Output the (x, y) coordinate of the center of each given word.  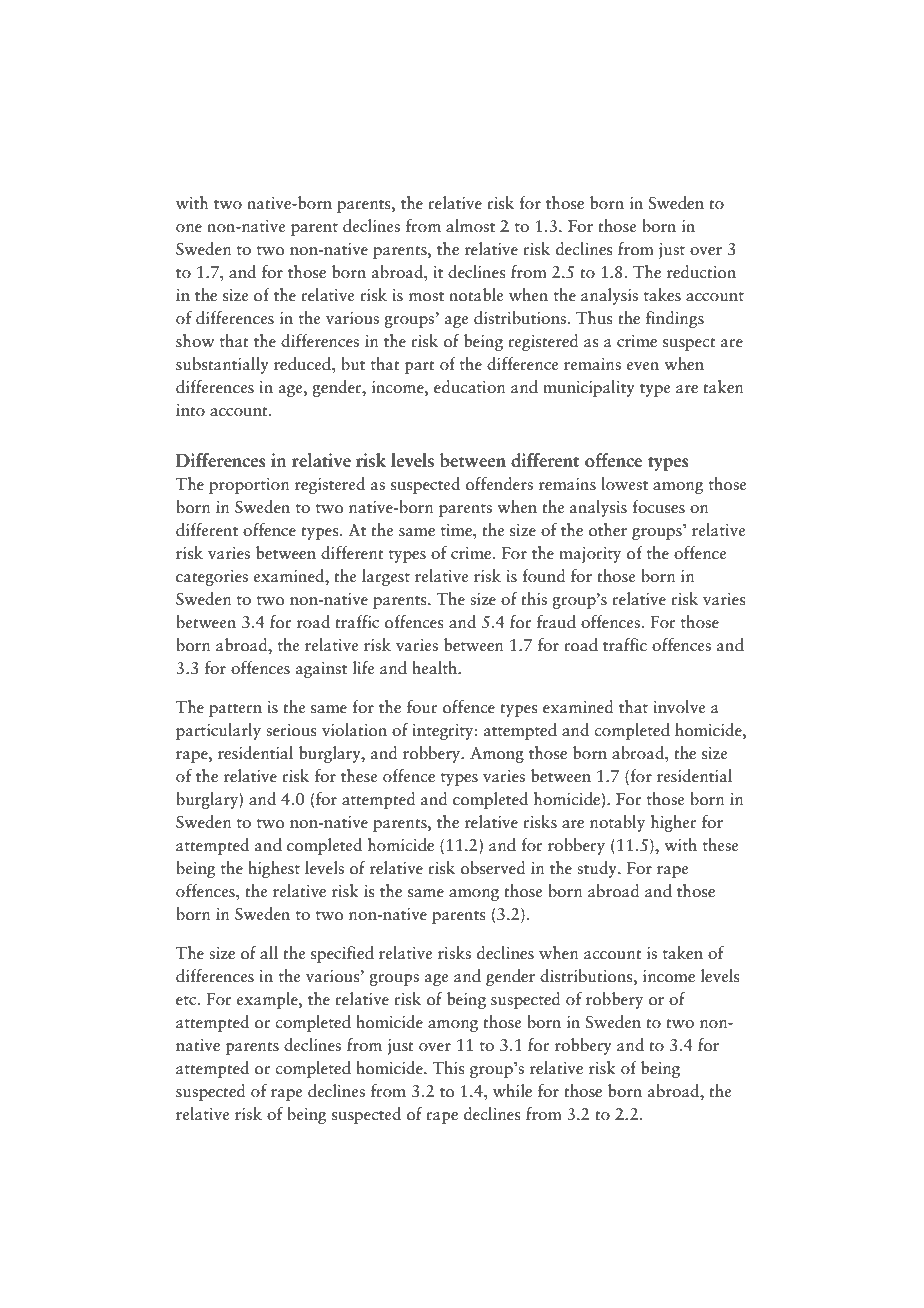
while (512, 1090)
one (189, 228)
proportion (249, 486)
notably (617, 823)
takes (662, 295)
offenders (499, 484)
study (598, 869)
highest (274, 869)
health (436, 668)
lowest (624, 484)
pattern (235, 710)
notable (476, 295)
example (268, 1000)
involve (679, 707)
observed (493, 868)
